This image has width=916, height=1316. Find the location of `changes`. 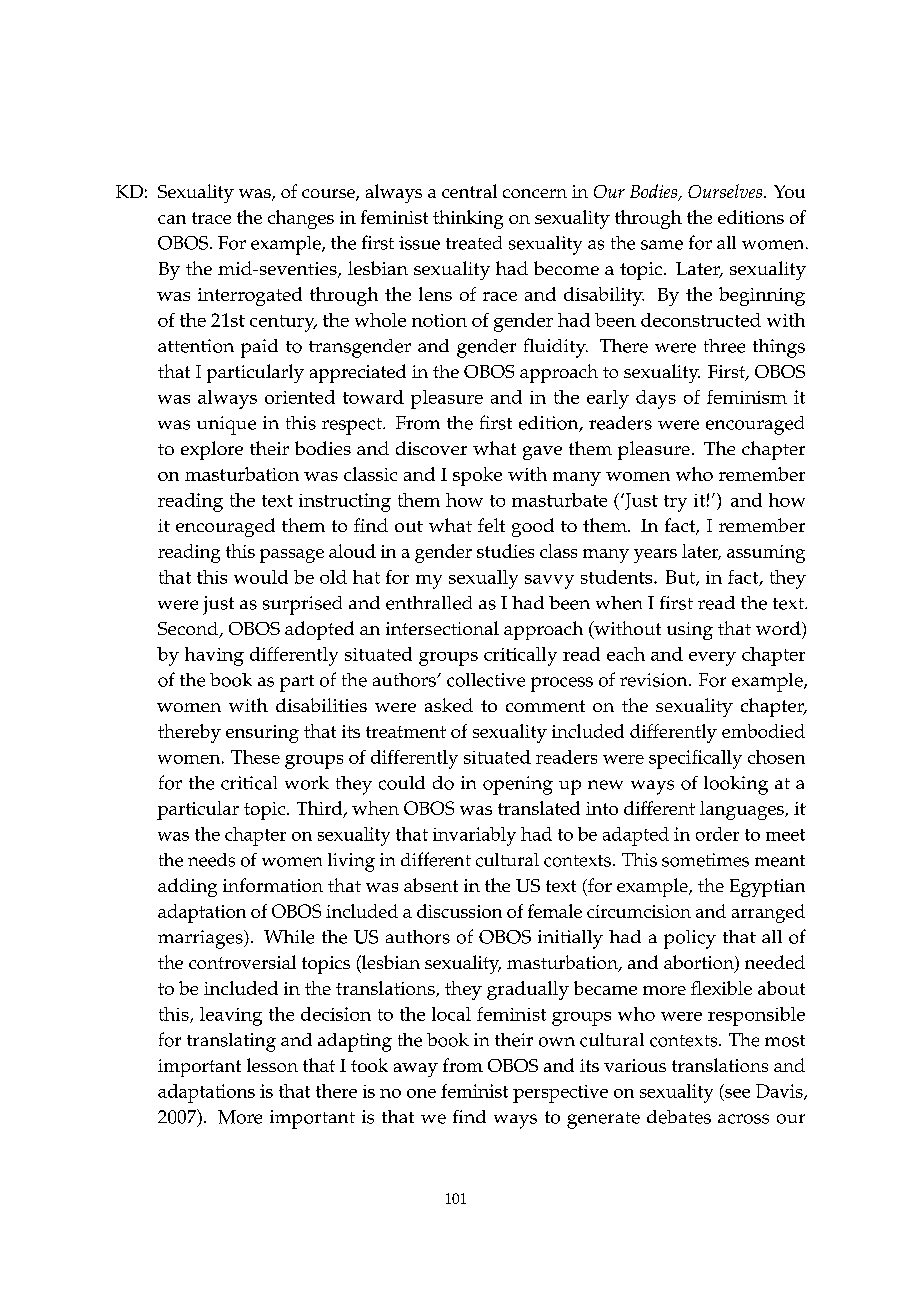

changes is located at coordinates (301, 219).
